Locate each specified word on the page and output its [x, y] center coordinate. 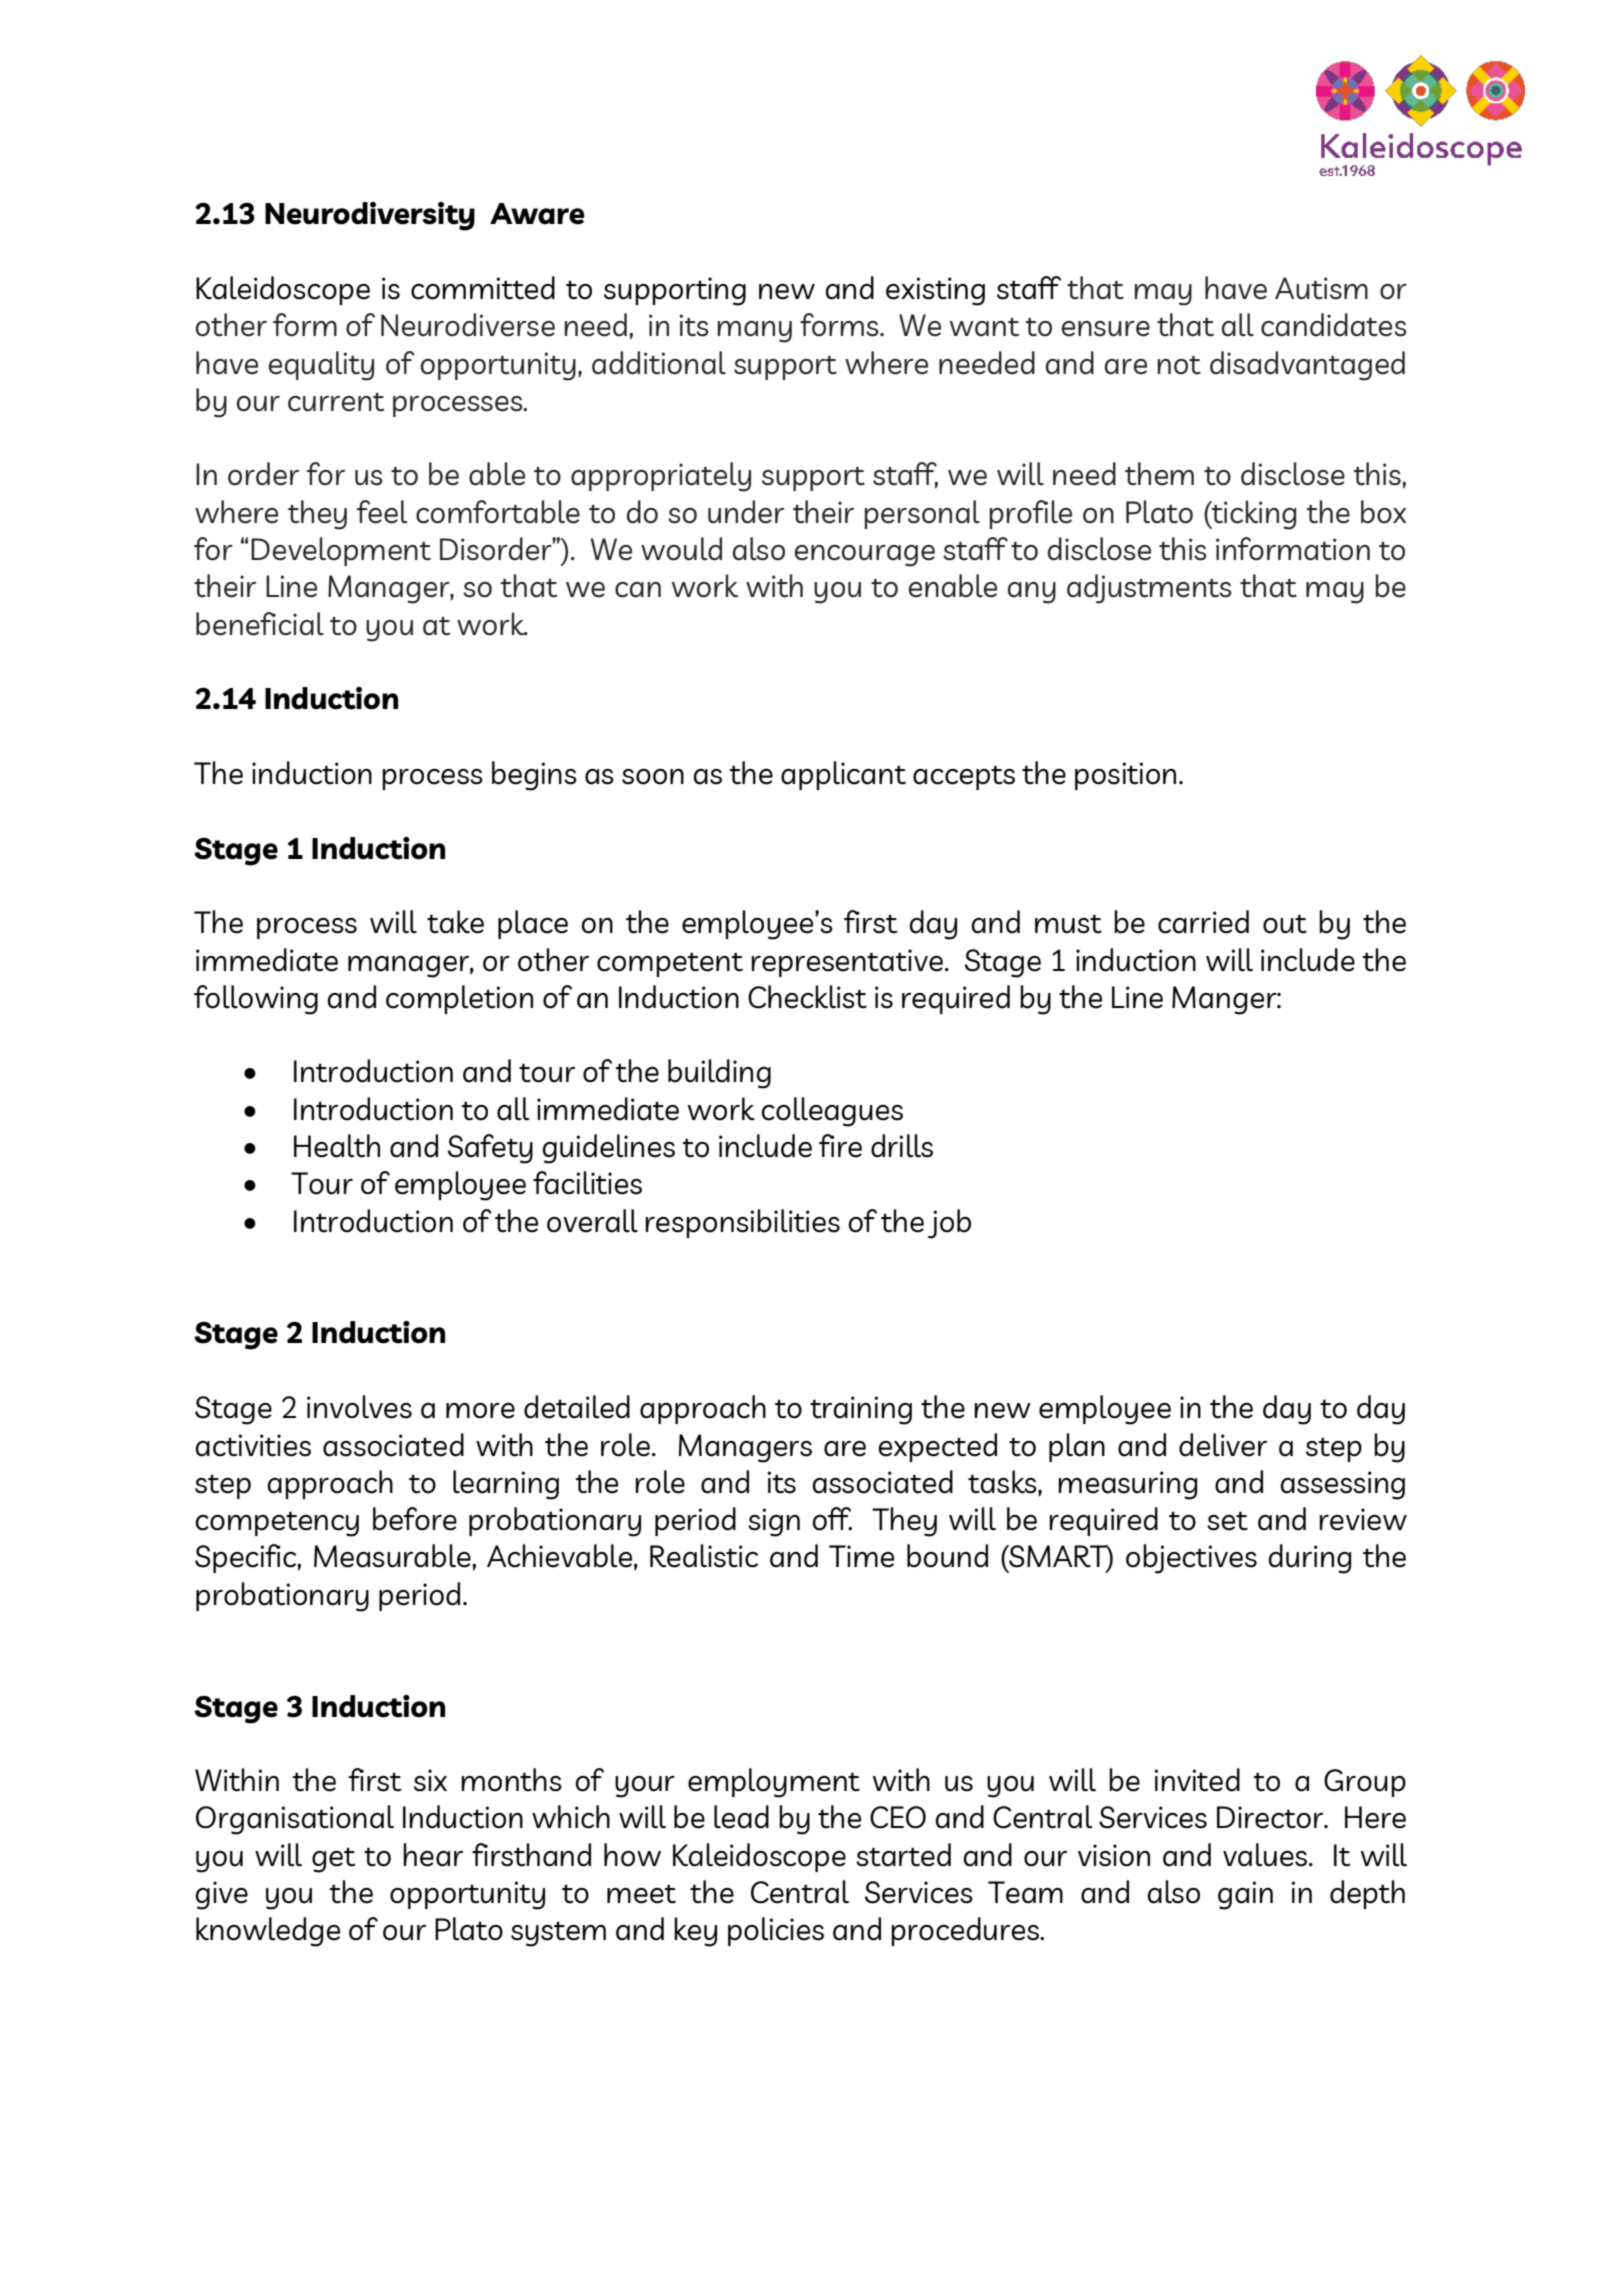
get [333, 1860]
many [755, 332]
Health [337, 1146]
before [415, 1519]
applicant [843, 775]
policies [776, 1931]
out [1285, 924]
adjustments [1149, 589]
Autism [1321, 288]
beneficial [260, 624]
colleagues [832, 1112]
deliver [1223, 1445]
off [832, 1519]
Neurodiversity [370, 216]
